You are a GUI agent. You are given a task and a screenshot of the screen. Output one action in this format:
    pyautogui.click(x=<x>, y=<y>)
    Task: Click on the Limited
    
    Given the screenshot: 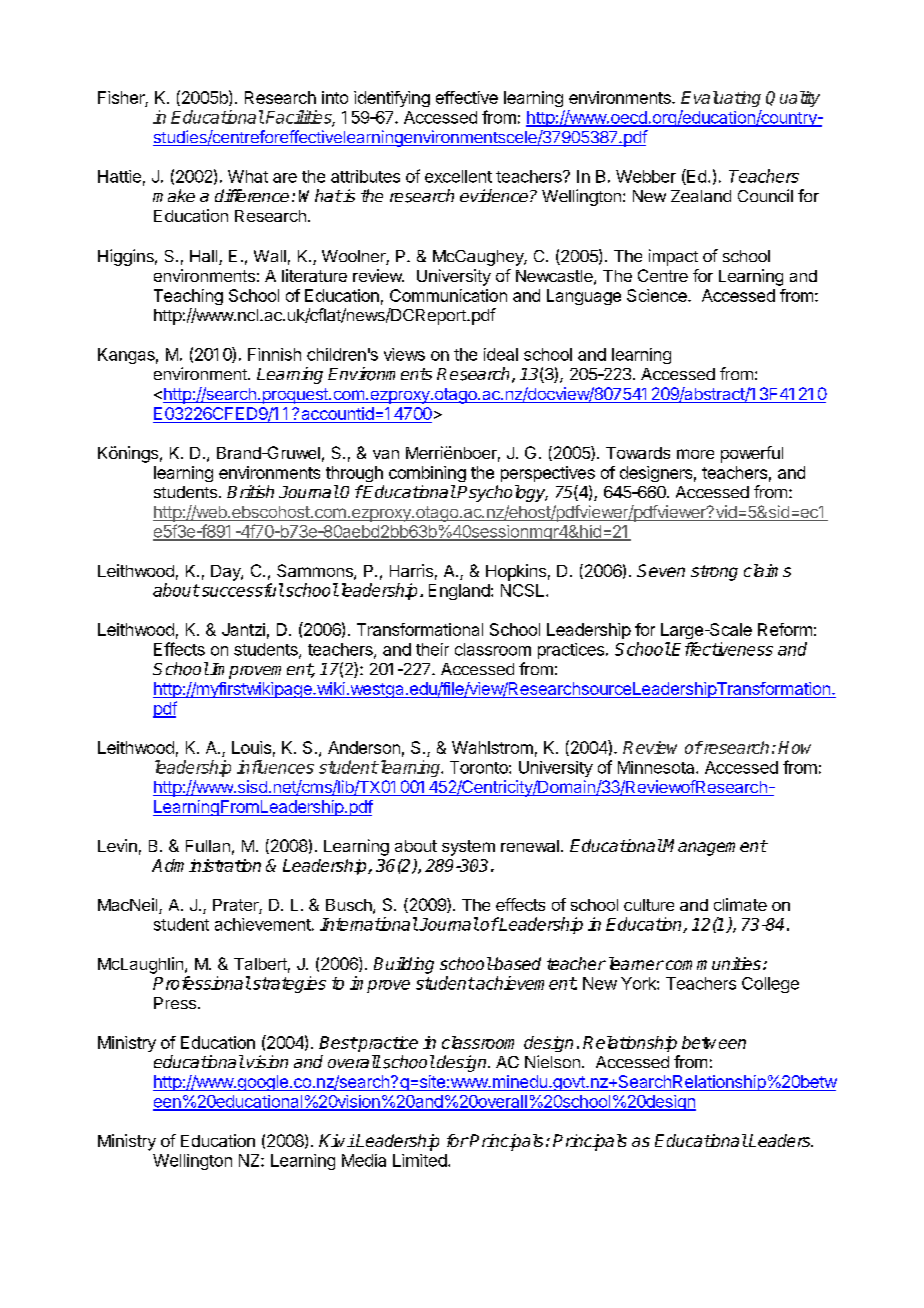 What is the action you would take?
    pyautogui.click(x=420, y=1160)
